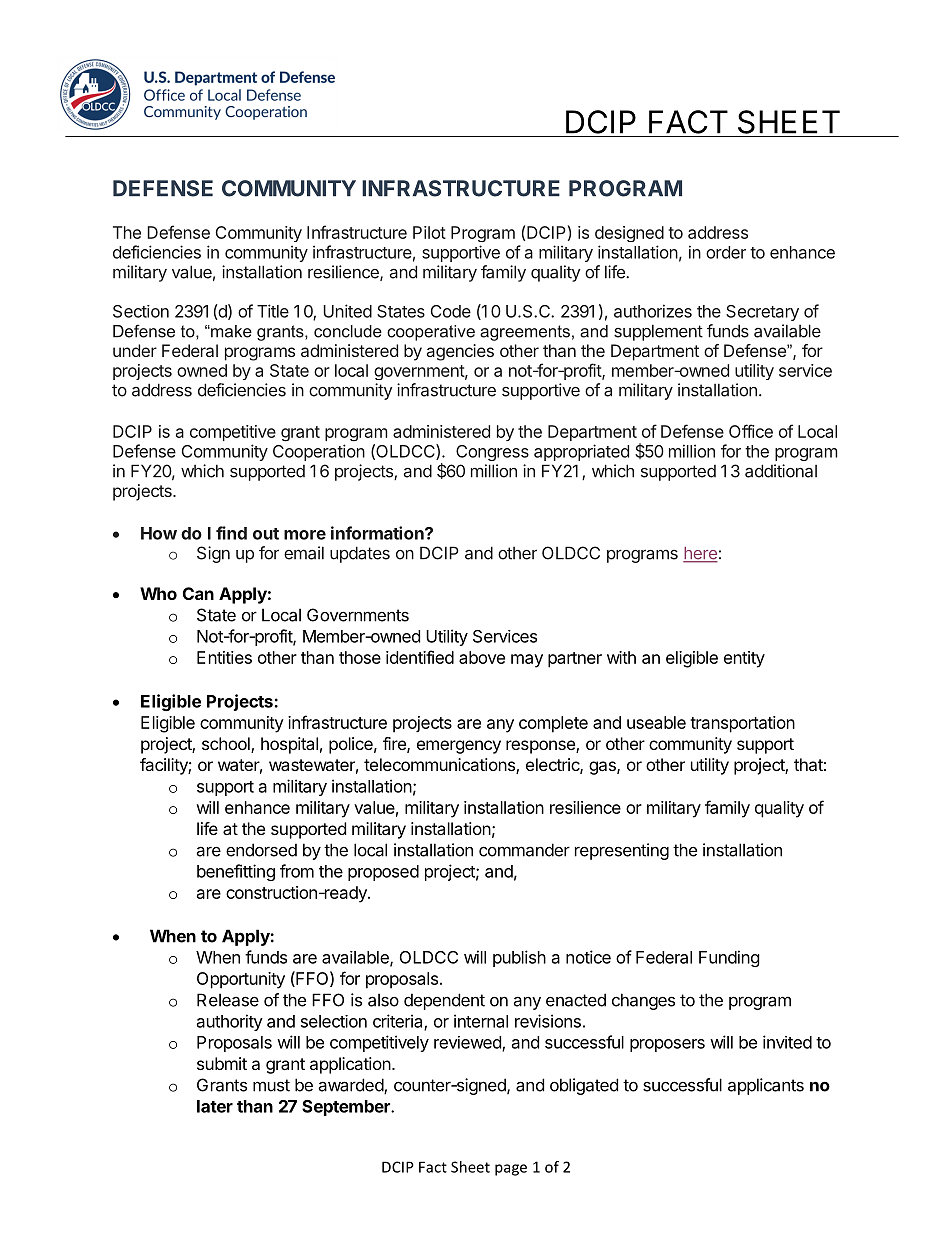 The width and height of the screenshot is (952, 1233). What do you see at coordinates (429, 232) in the screenshot?
I see `Pilot` at bounding box center [429, 232].
